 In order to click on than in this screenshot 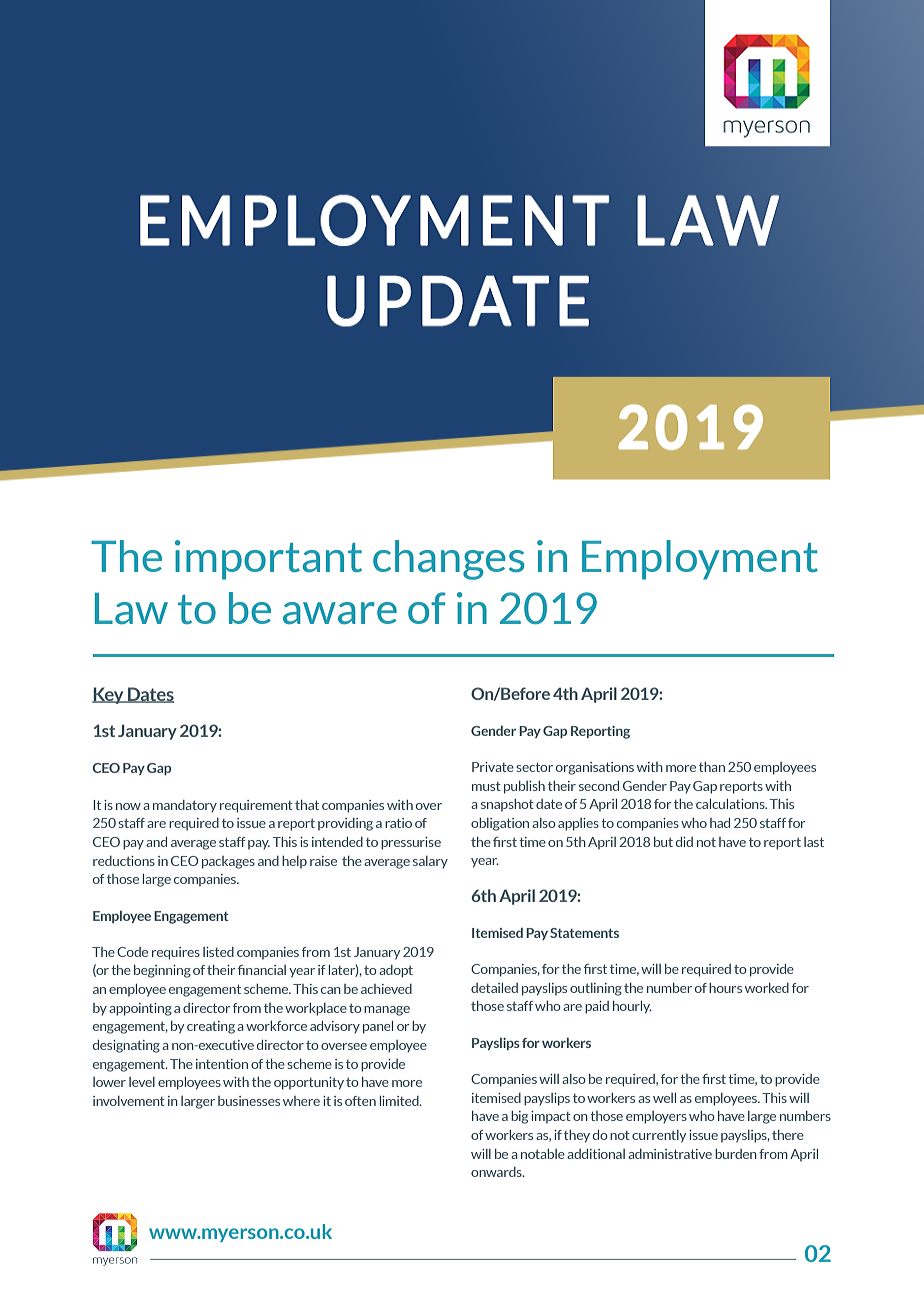, I will do `click(712, 767)`.
